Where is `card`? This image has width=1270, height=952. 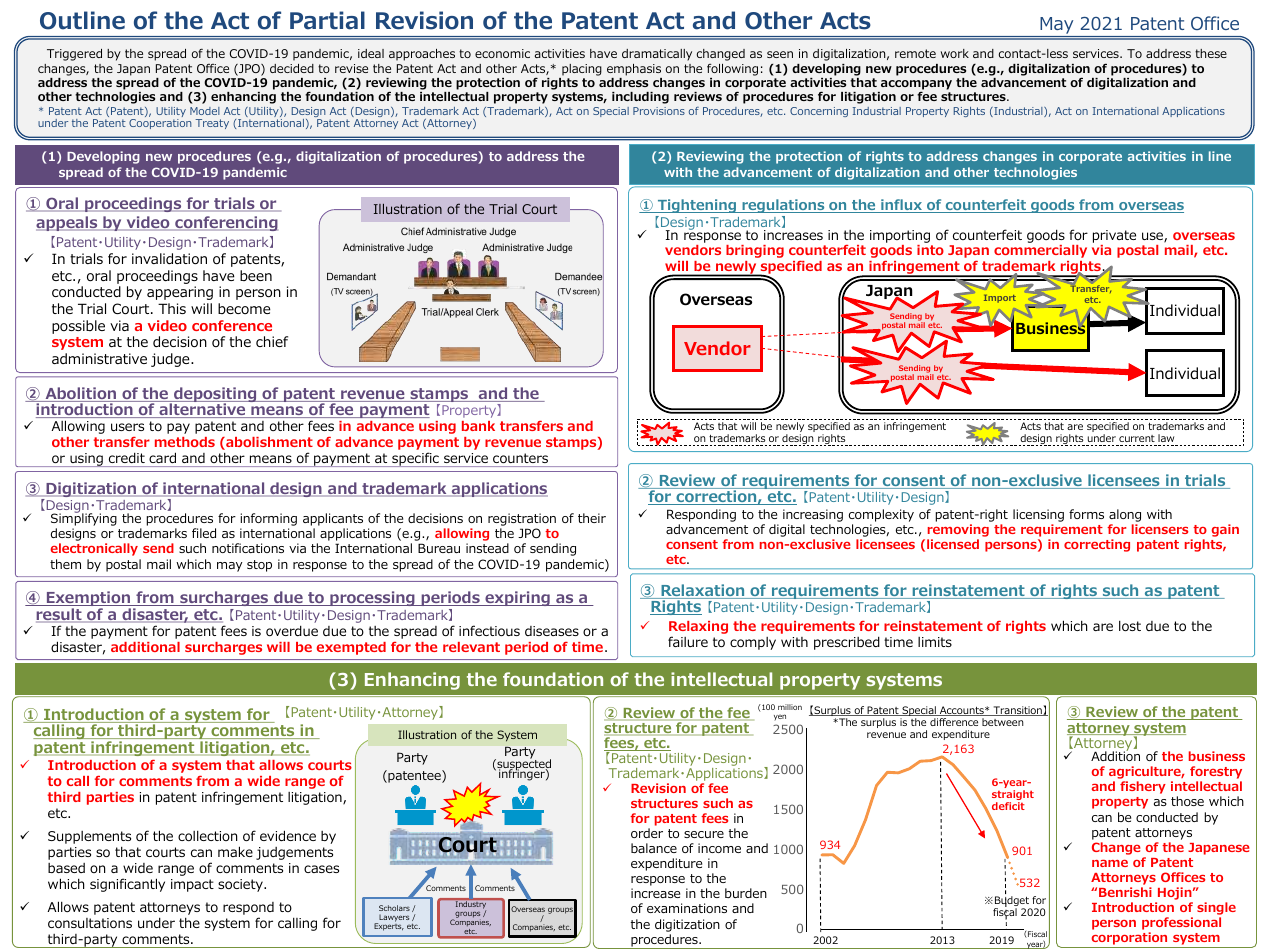
card is located at coordinates (162, 458).
